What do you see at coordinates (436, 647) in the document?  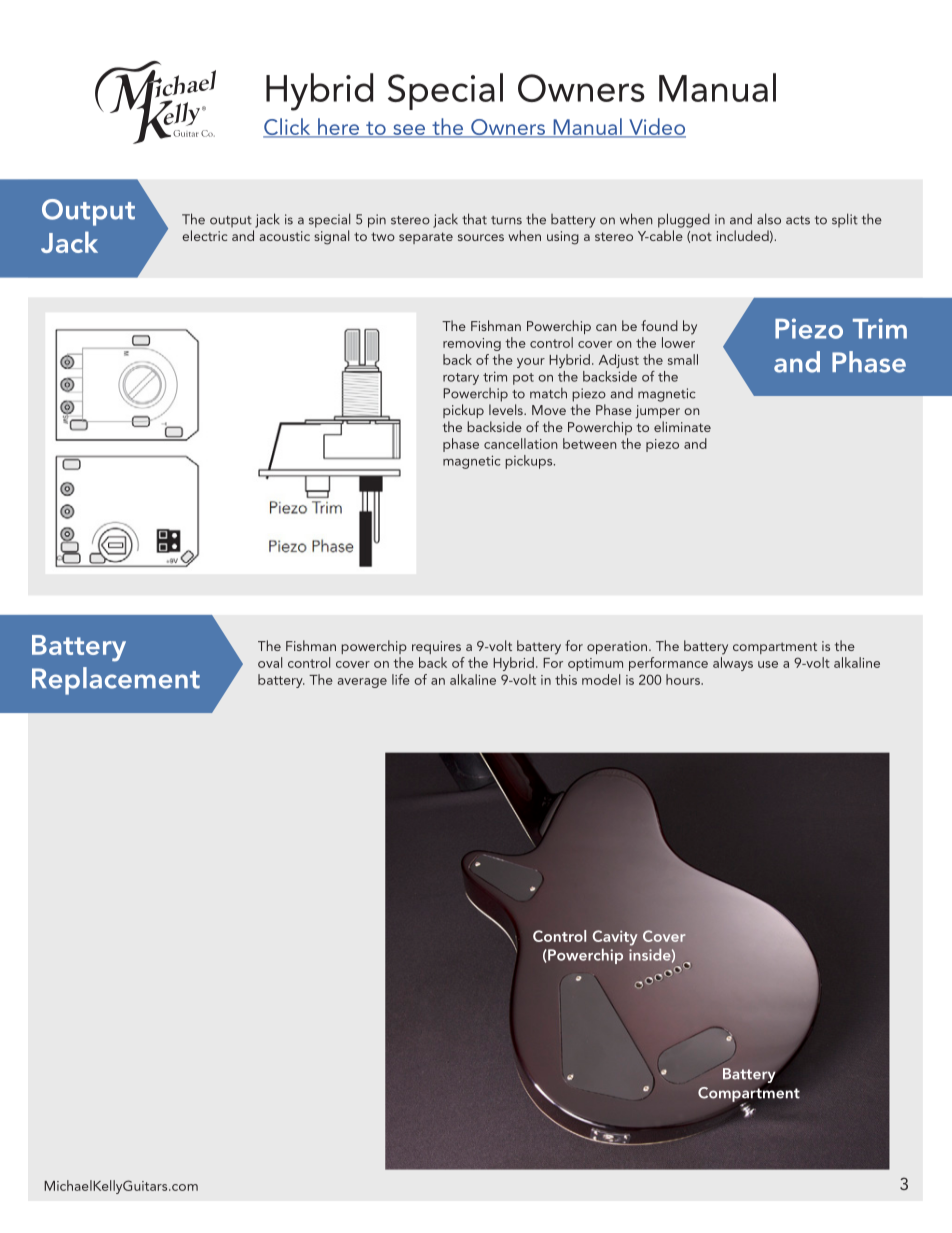 I see `requires` at bounding box center [436, 647].
